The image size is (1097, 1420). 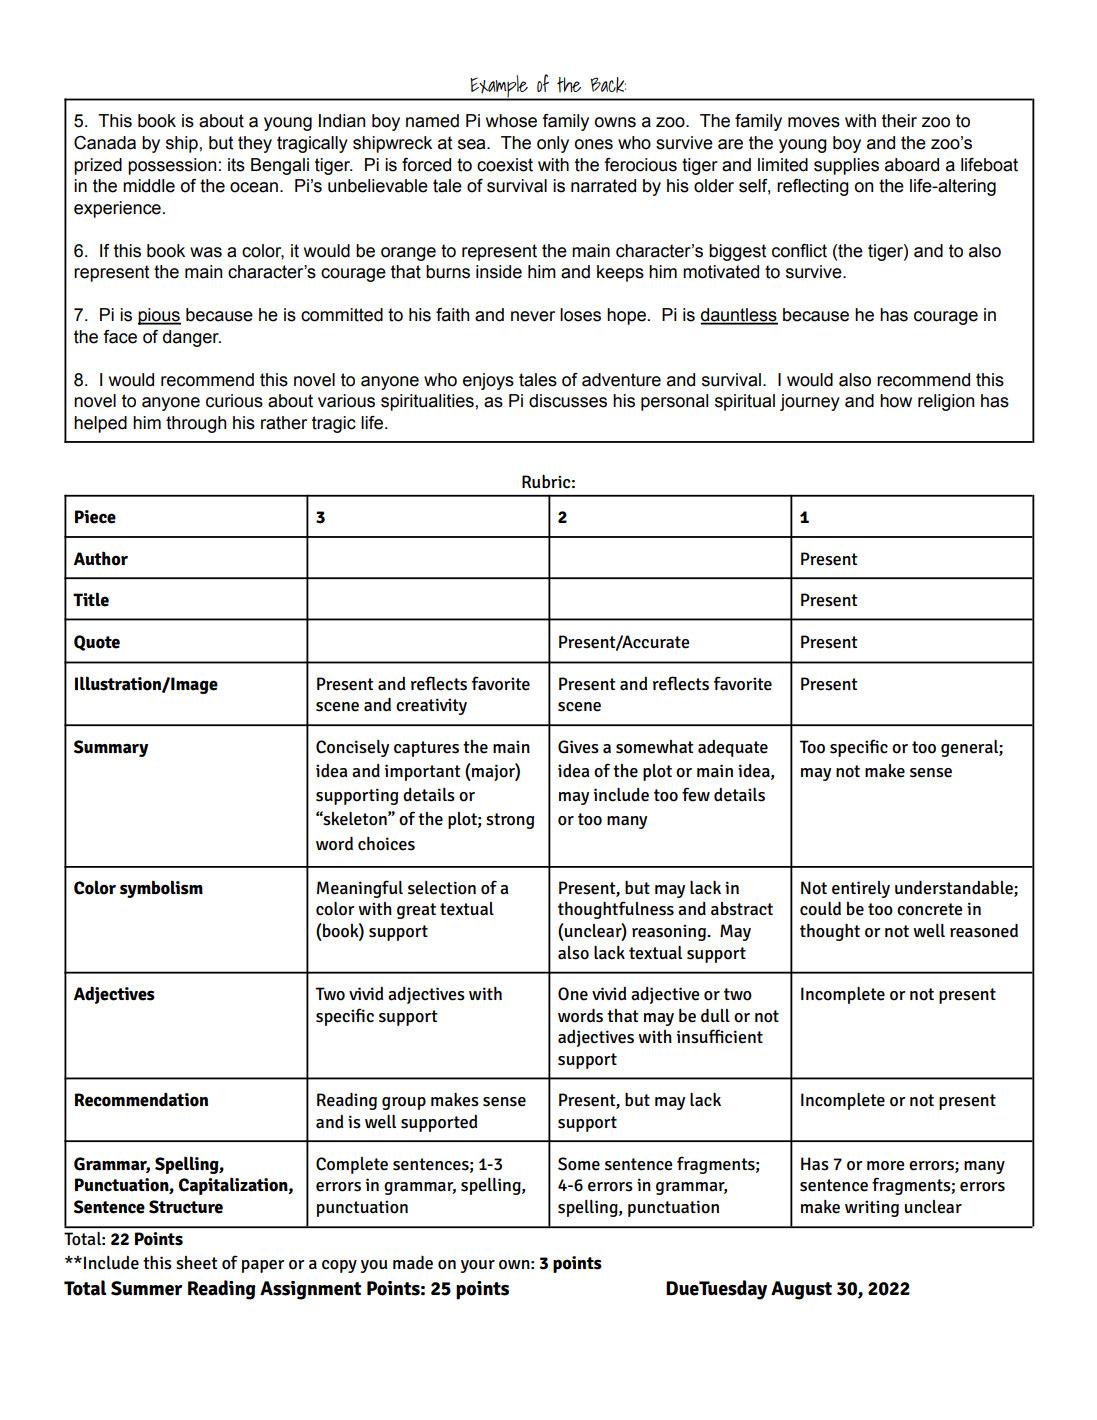 What do you see at coordinates (861, 889) in the document?
I see `entirely` at bounding box center [861, 889].
